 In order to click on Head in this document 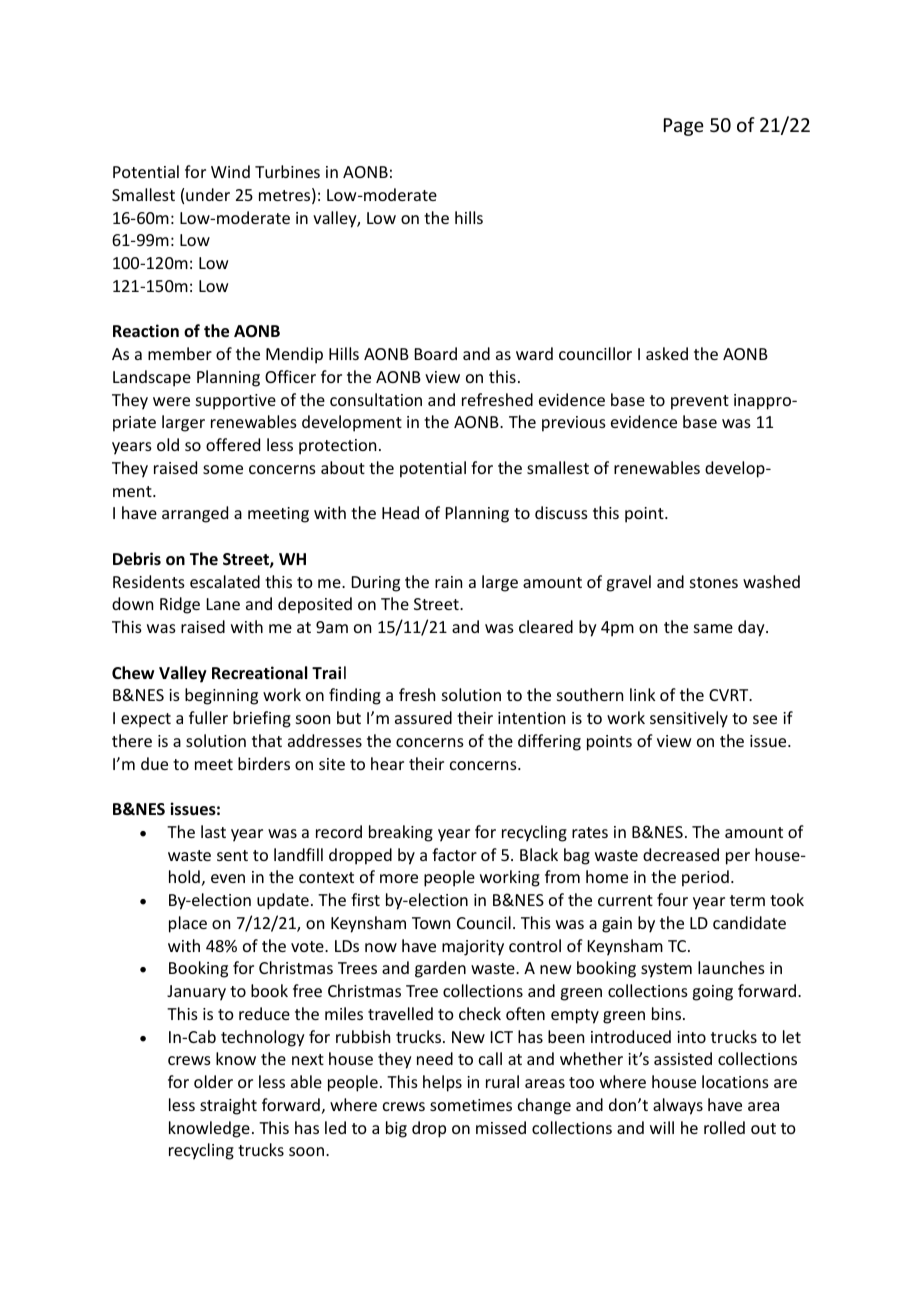, I will do `click(400, 512)`.
